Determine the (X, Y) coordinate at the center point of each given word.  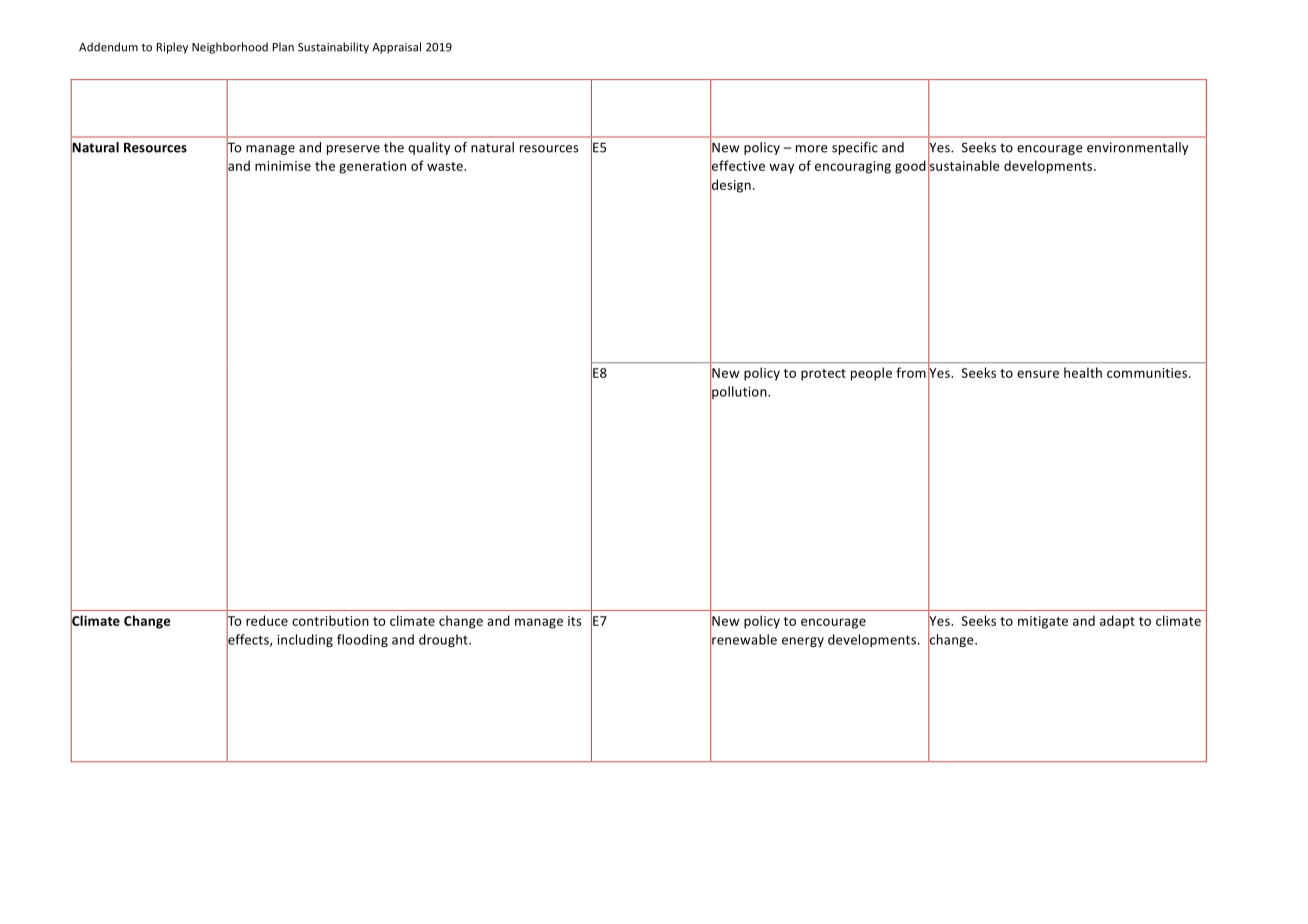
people (871, 374)
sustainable (964, 165)
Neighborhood (230, 48)
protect (823, 375)
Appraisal (396, 48)
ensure (1038, 374)
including (305, 640)
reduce (267, 620)
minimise (283, 166)
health (1083, 372)
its (575, 621)
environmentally (1137, 148)
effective (737, 165)
